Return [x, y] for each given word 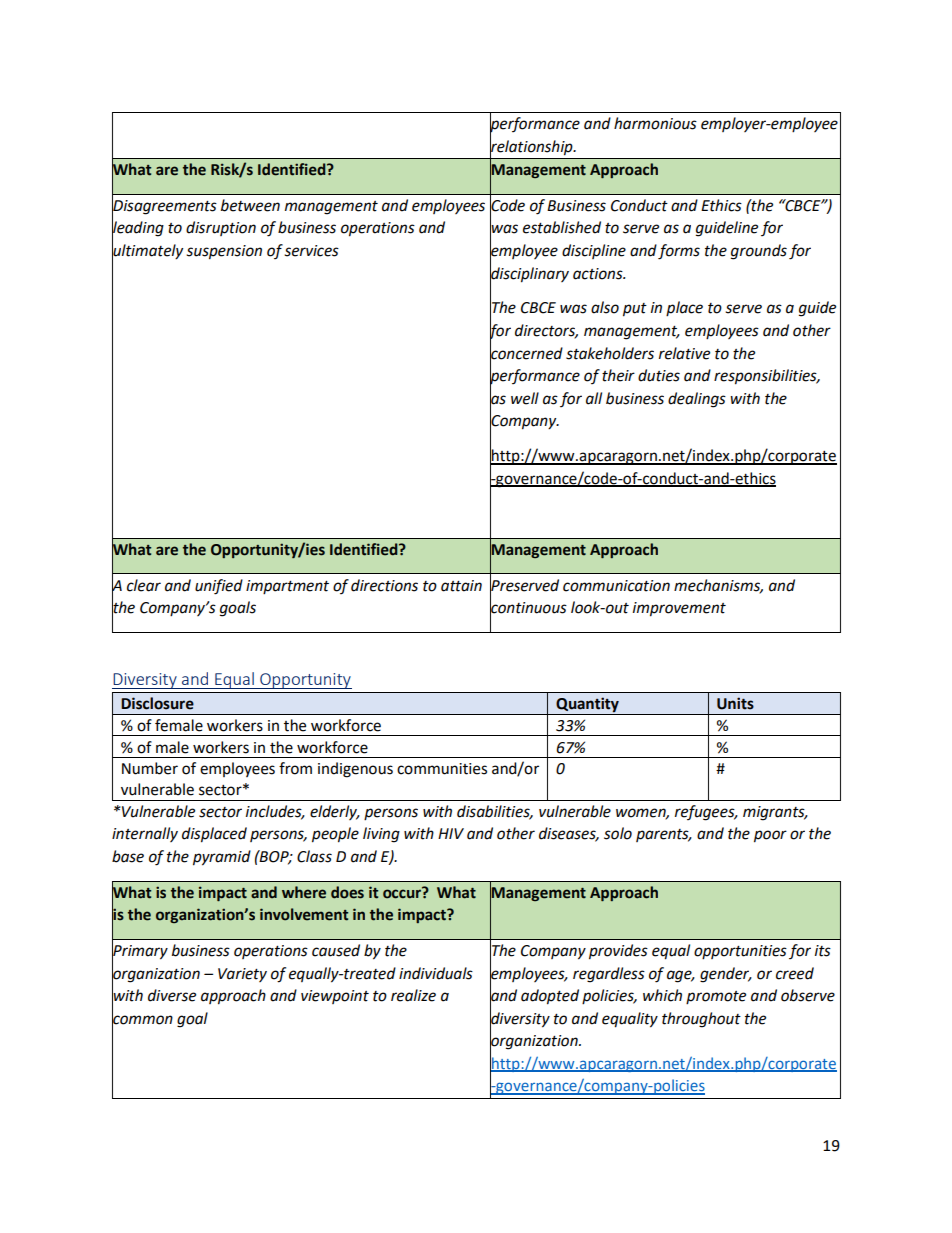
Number [150, 768]
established [562, 227]
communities [442, 769]
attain [461, 586]
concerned [526, 353]
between [250, 205]
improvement [679, 609]
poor [770, 836]
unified [219, 587]
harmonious [655, 123]
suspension [224, 252]
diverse [172, 995]
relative [684, 353]
